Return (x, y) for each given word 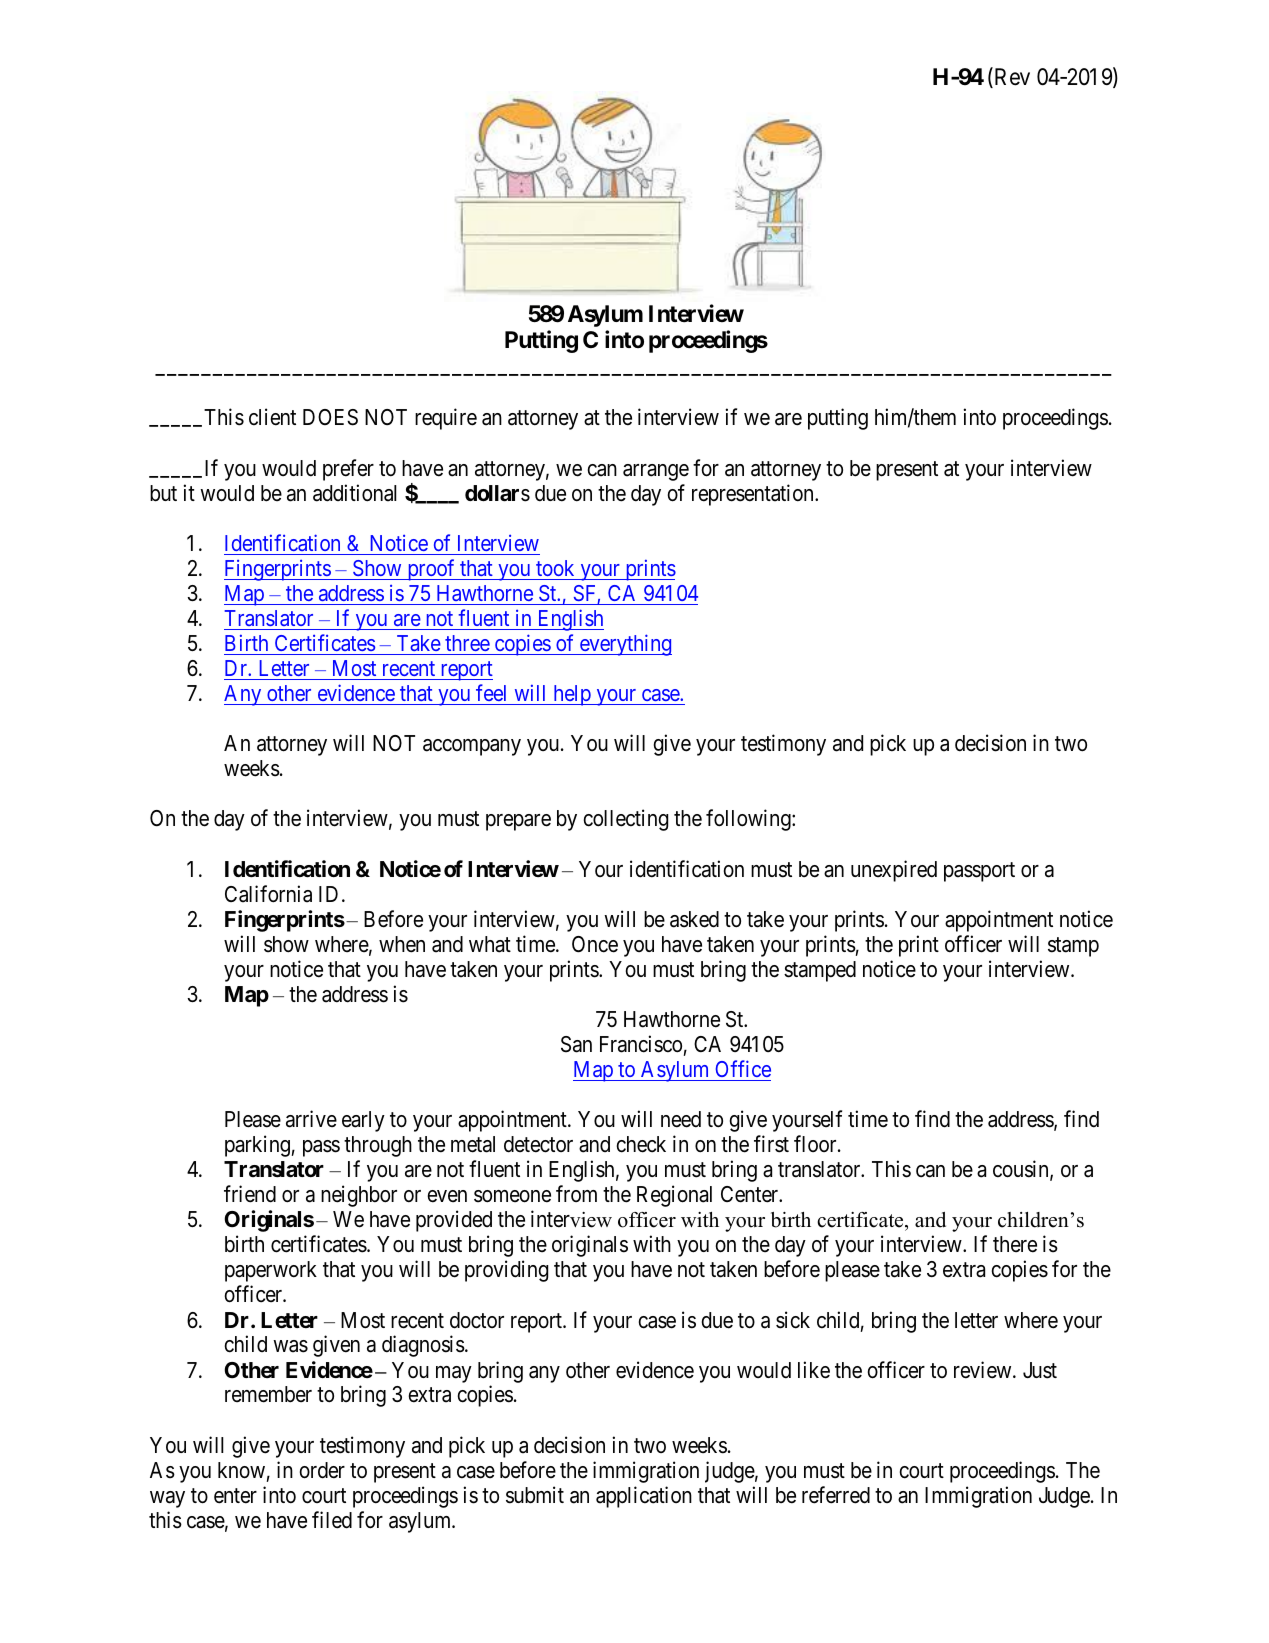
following (749, 820)
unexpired (894, 871)
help (572, 695)
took (555, 568)
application (644, 1497)
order (322, 1470)
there (1015, 1244)
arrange (656, 472)
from (576, 1193)
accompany (472, 747)
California (268, 894)
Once (595, 944)
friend (250, 1194)
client (272, 417)
